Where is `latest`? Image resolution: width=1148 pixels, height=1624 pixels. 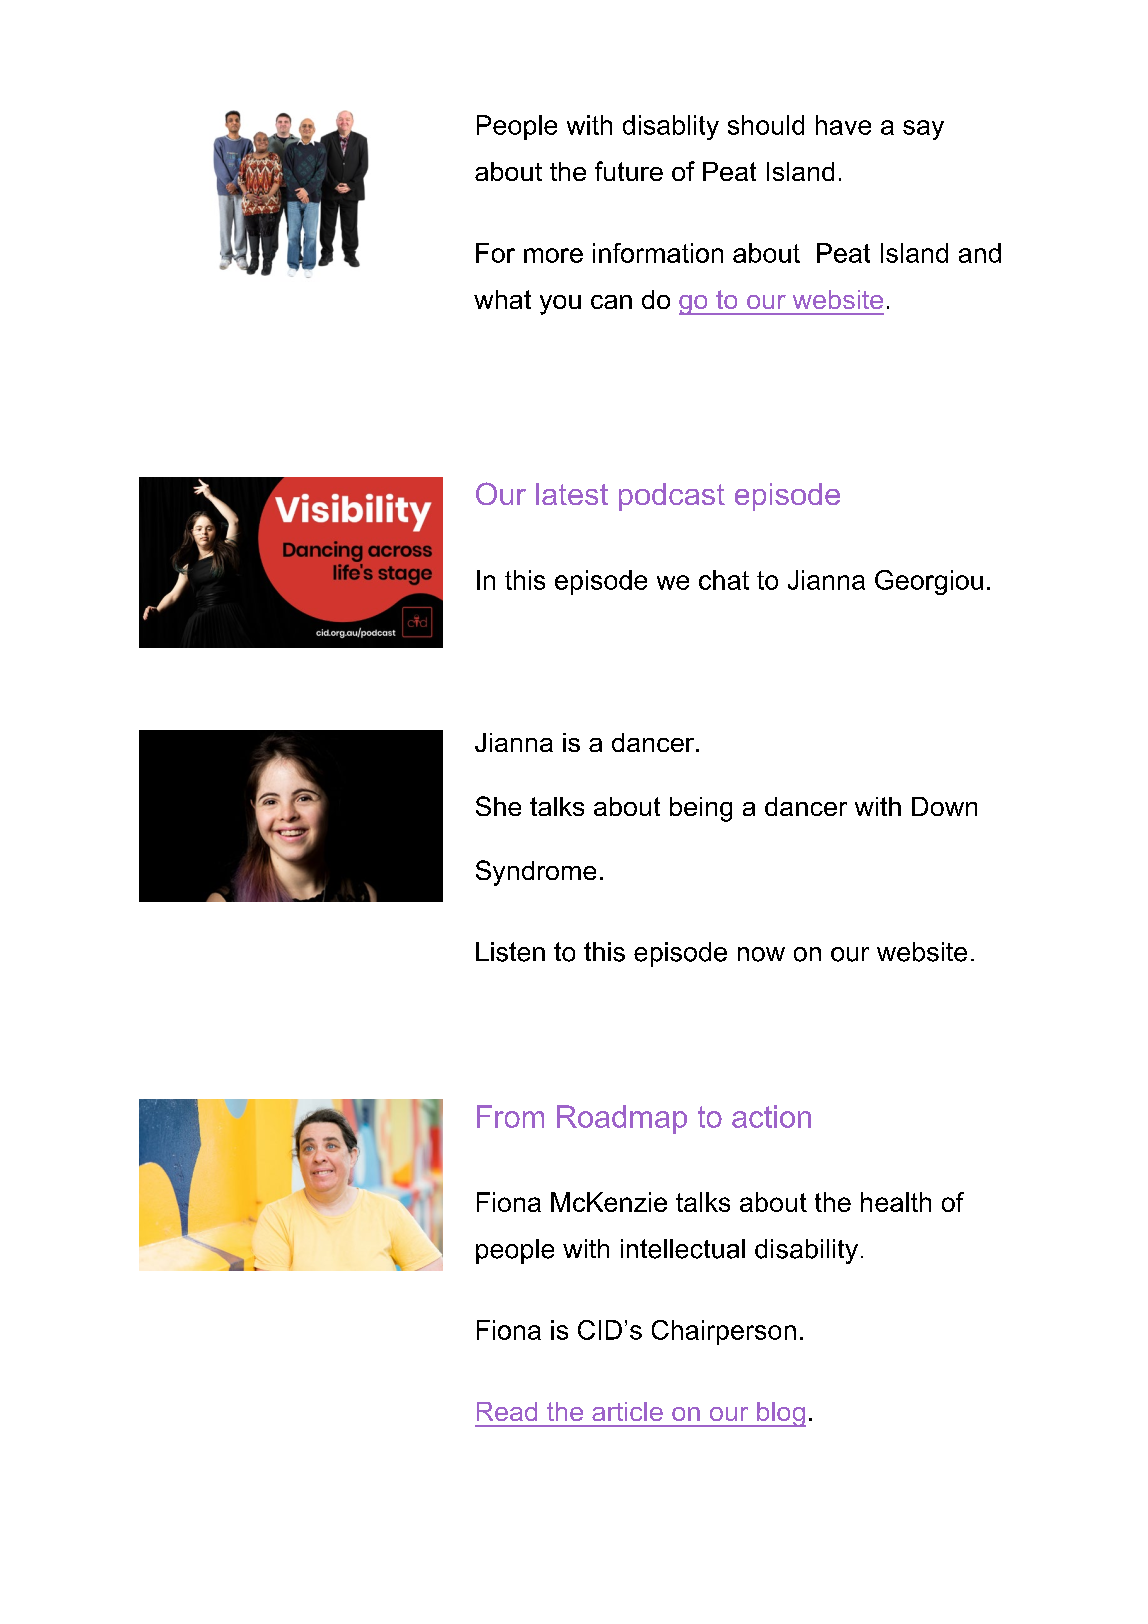 latest is located at coordinates (572, 494).
